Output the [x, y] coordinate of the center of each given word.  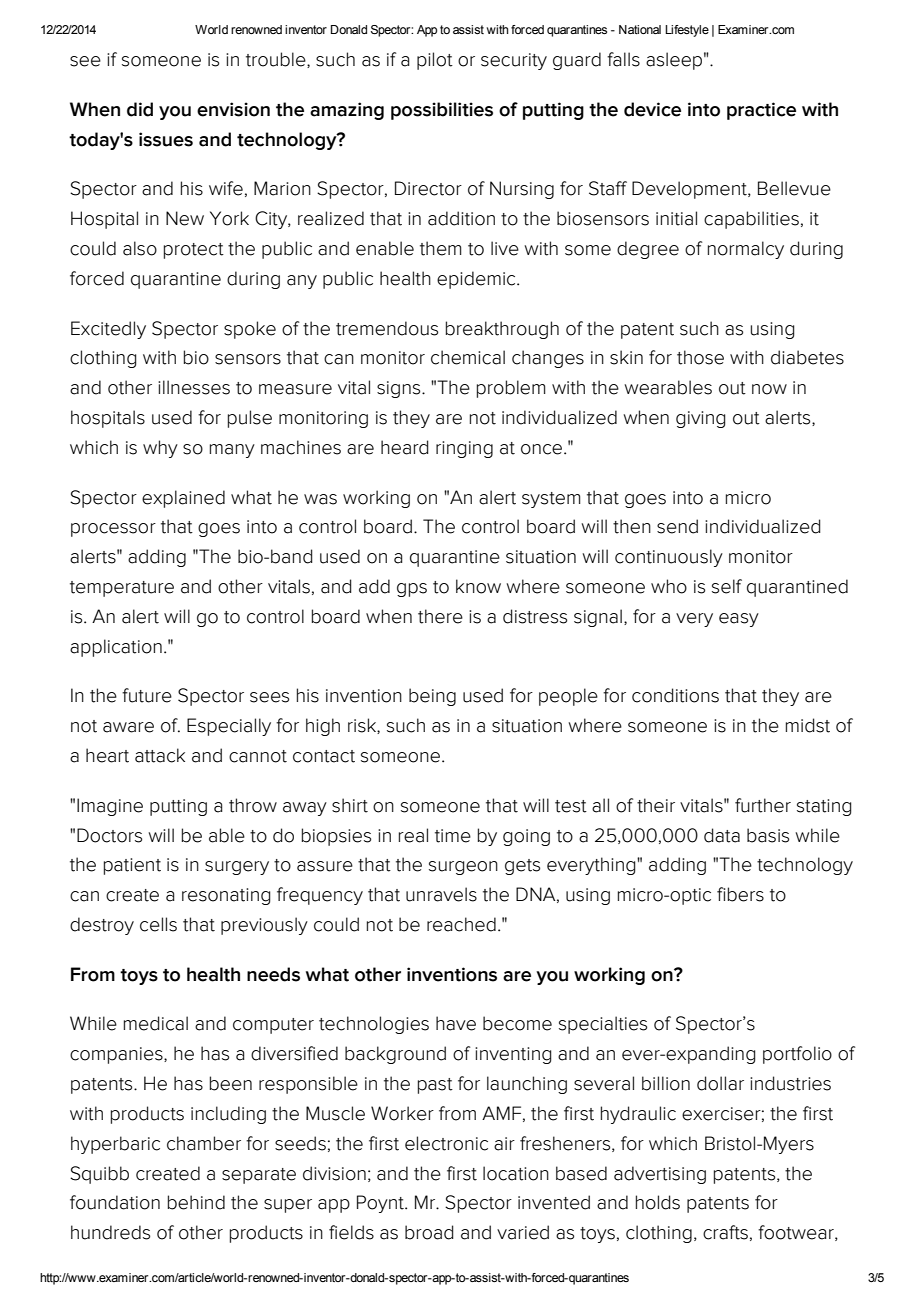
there [440, 616]
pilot [435, 61]
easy [739, 620]
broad [429, 1232]
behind [196, 1202]
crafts [725, 1232]
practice [761, 111]
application [116, 648]
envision [233, 109]
